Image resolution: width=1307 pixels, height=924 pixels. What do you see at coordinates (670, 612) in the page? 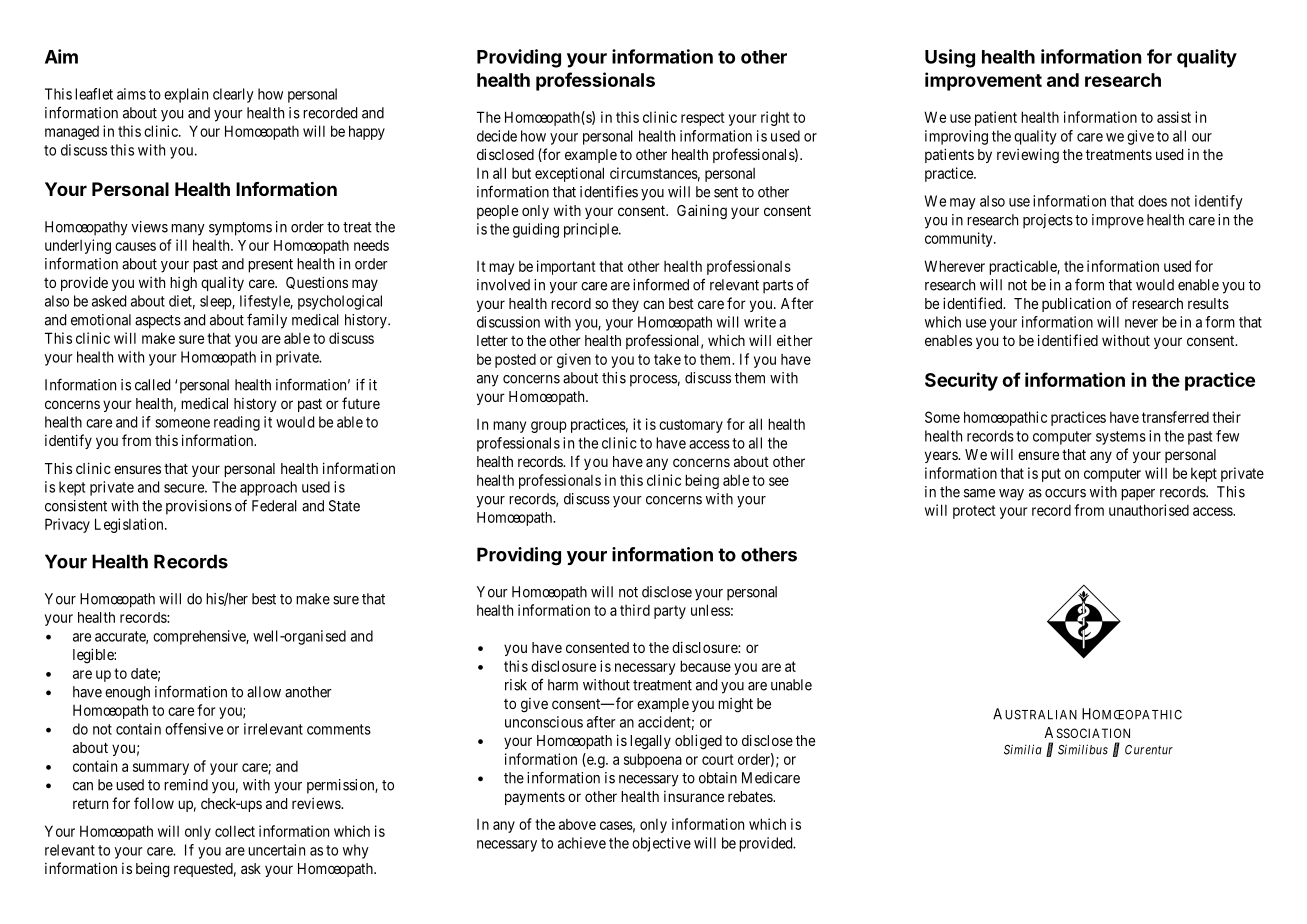
I see `party` at bounding box center [670, 612].
